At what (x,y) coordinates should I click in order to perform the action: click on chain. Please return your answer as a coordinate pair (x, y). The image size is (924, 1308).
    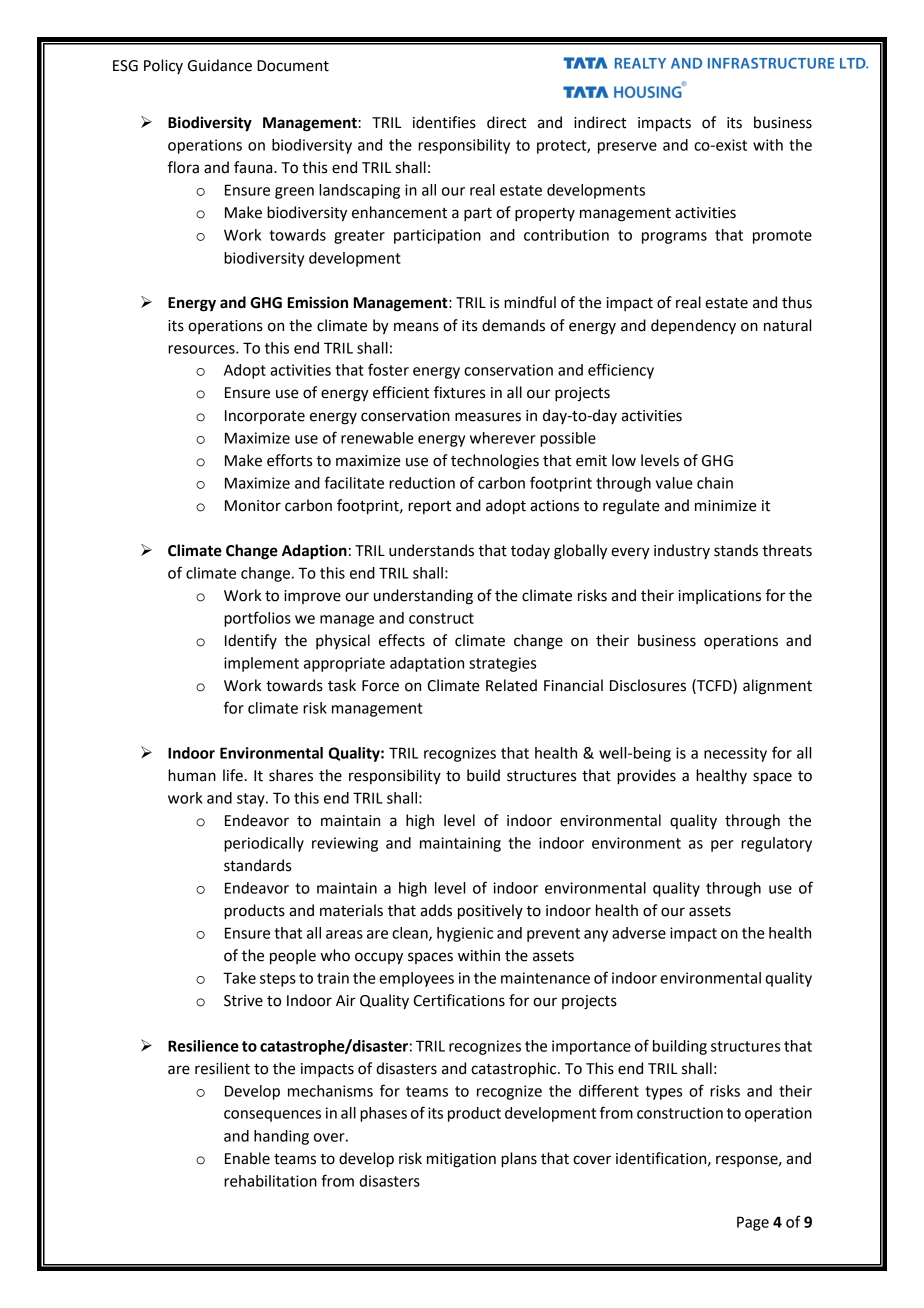
    Looking at the image, I should click on (715, 483).
